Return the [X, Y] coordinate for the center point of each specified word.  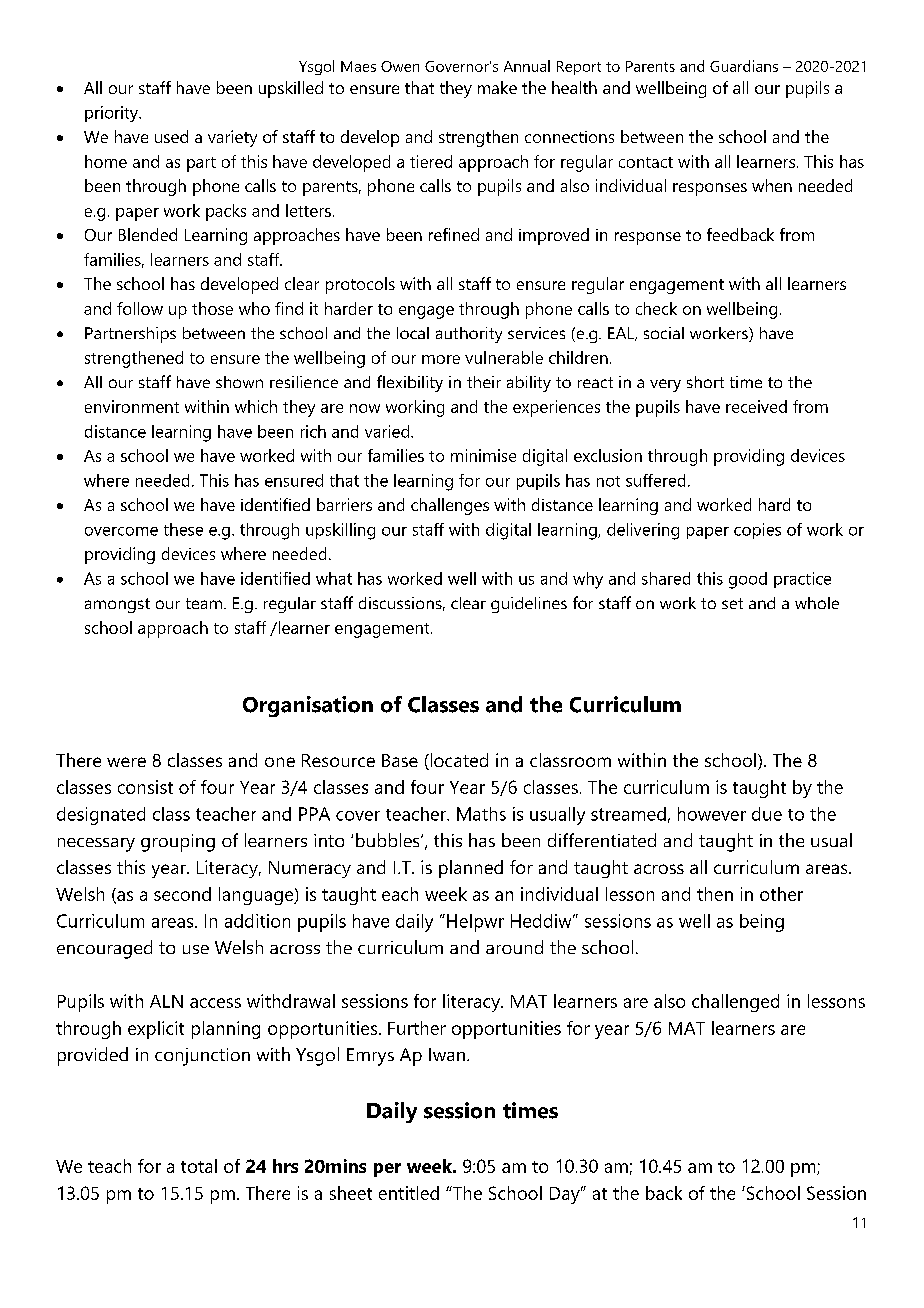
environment [132, 406]
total [199, 1166]
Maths [481, 814]
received [756, 406]
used [171, 136]
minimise [483, 455]
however [712, 814]
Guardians [744, 66]
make [497, 87]
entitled [409, 1193]
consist [145, 787]
